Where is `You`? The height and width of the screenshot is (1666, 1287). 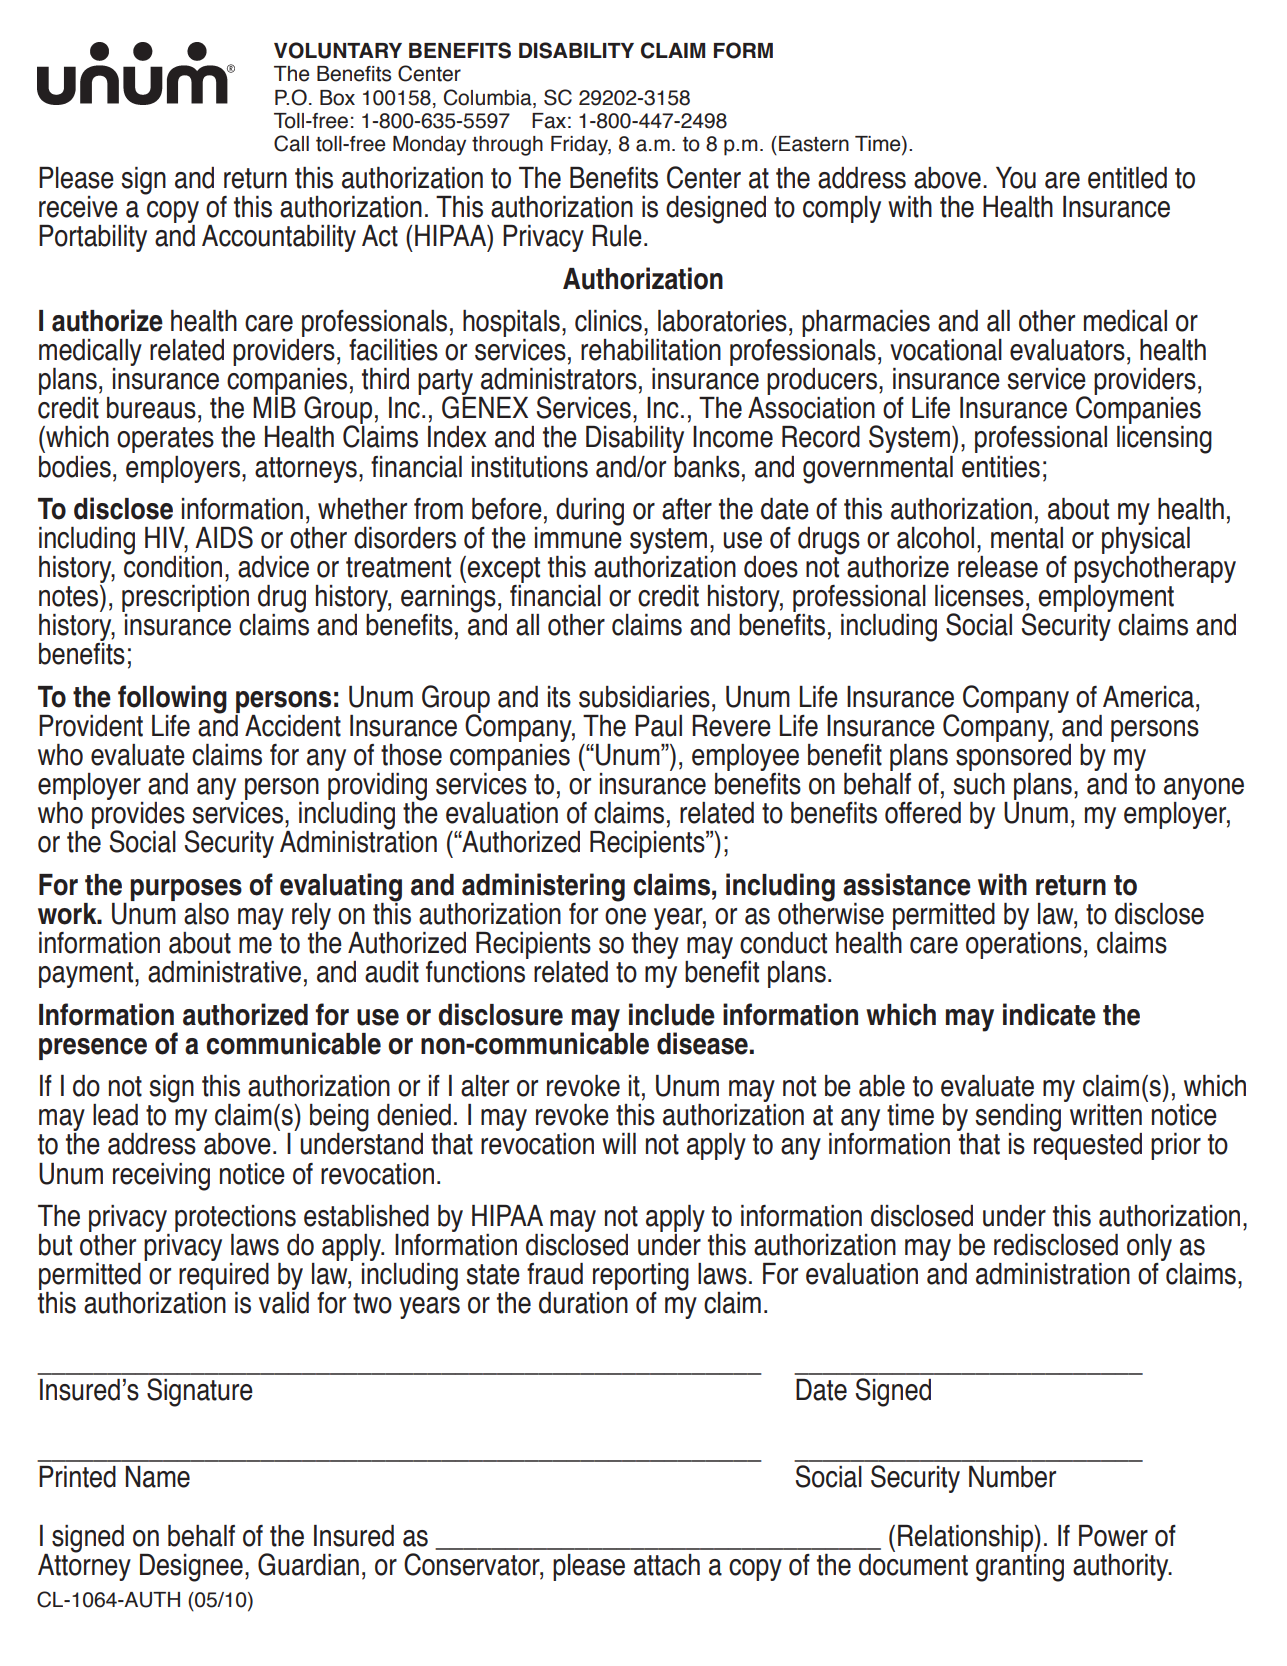 You is located at coordinates (1016, 178).
